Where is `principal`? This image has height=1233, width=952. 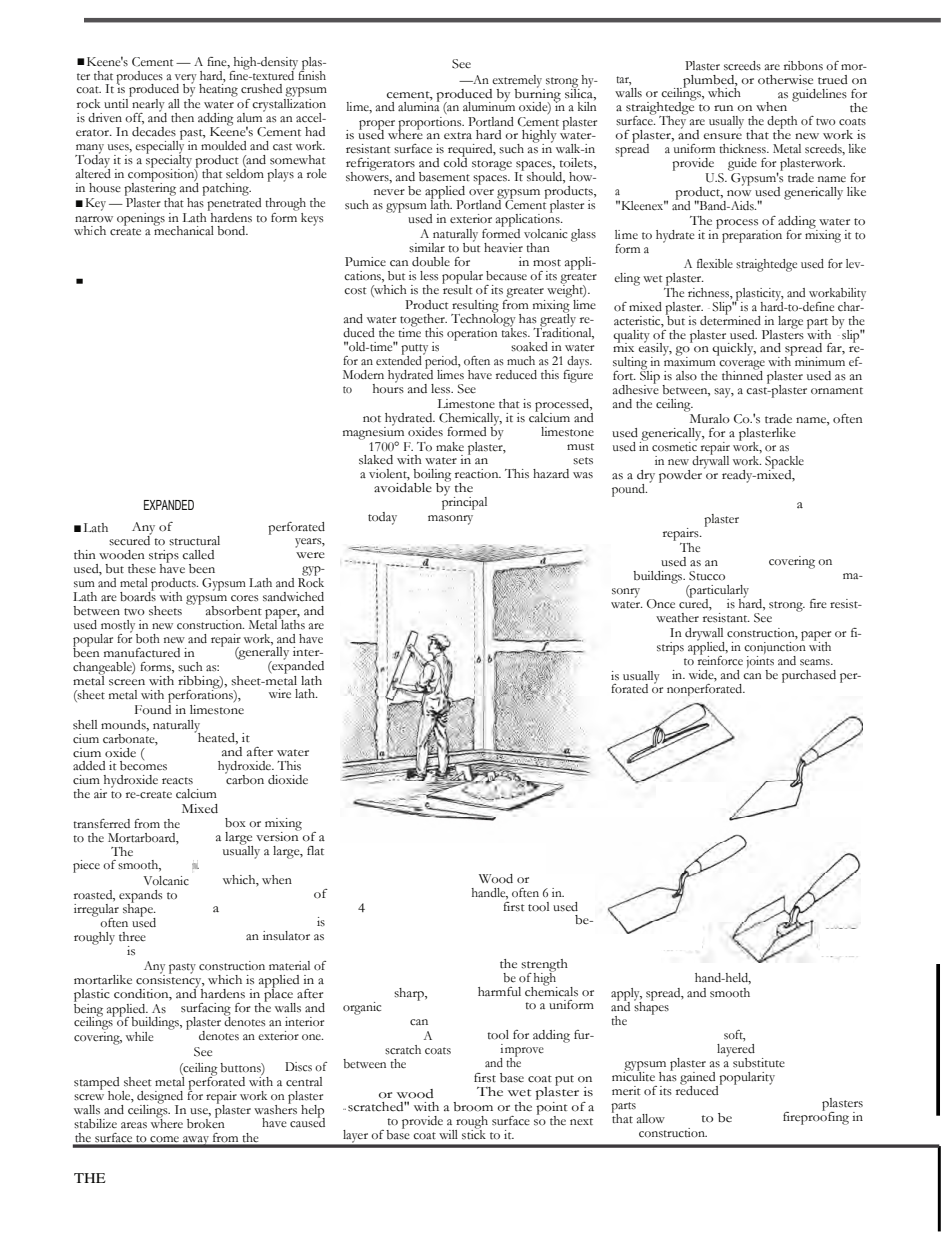 principal is located at coordinates (464, 502).
